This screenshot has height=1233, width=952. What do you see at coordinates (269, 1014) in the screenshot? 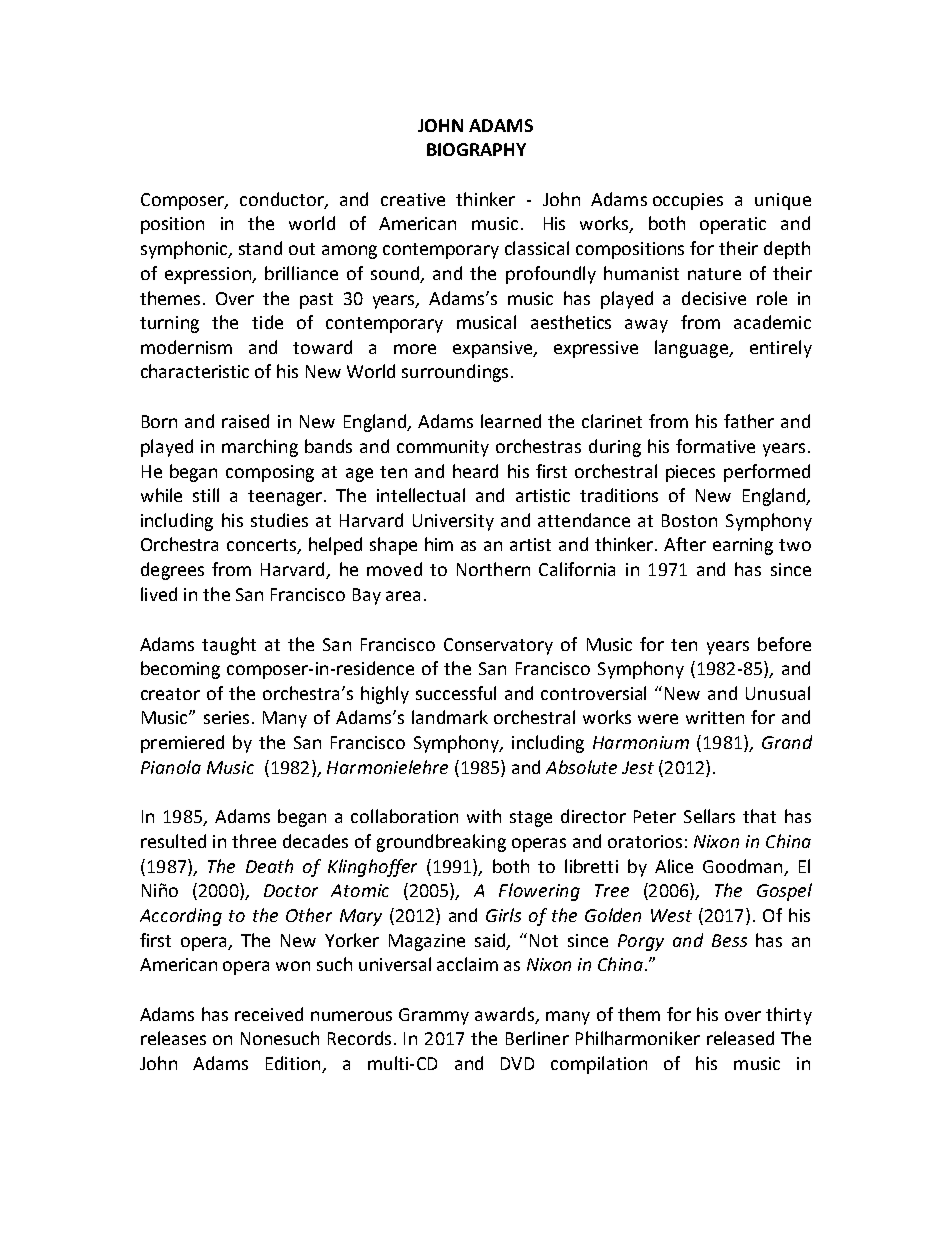
I see `received` at bounding box center [269, 1014].
